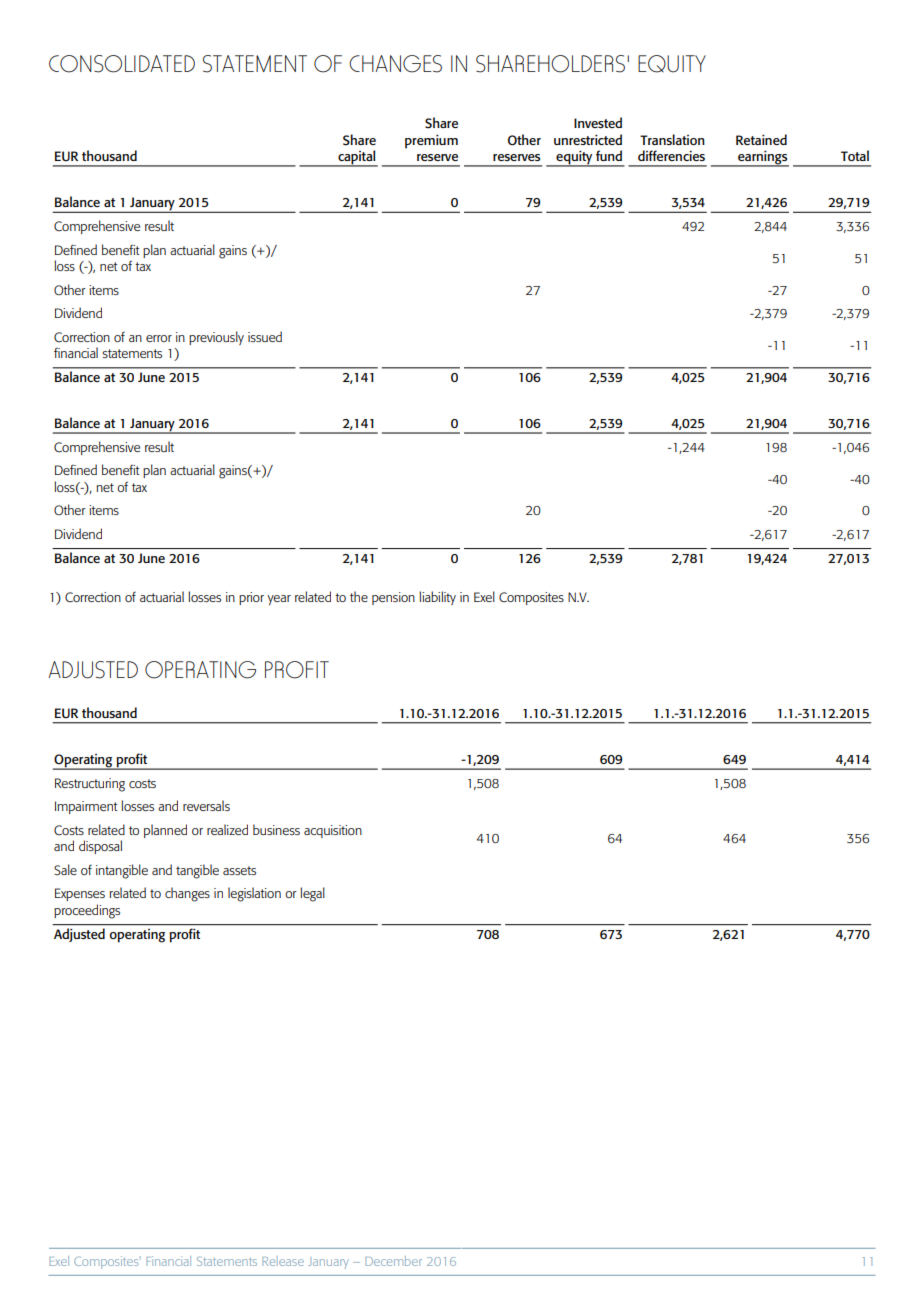 This page has height=1308, width=924. I want to click on Release, so click(283, 1261).
